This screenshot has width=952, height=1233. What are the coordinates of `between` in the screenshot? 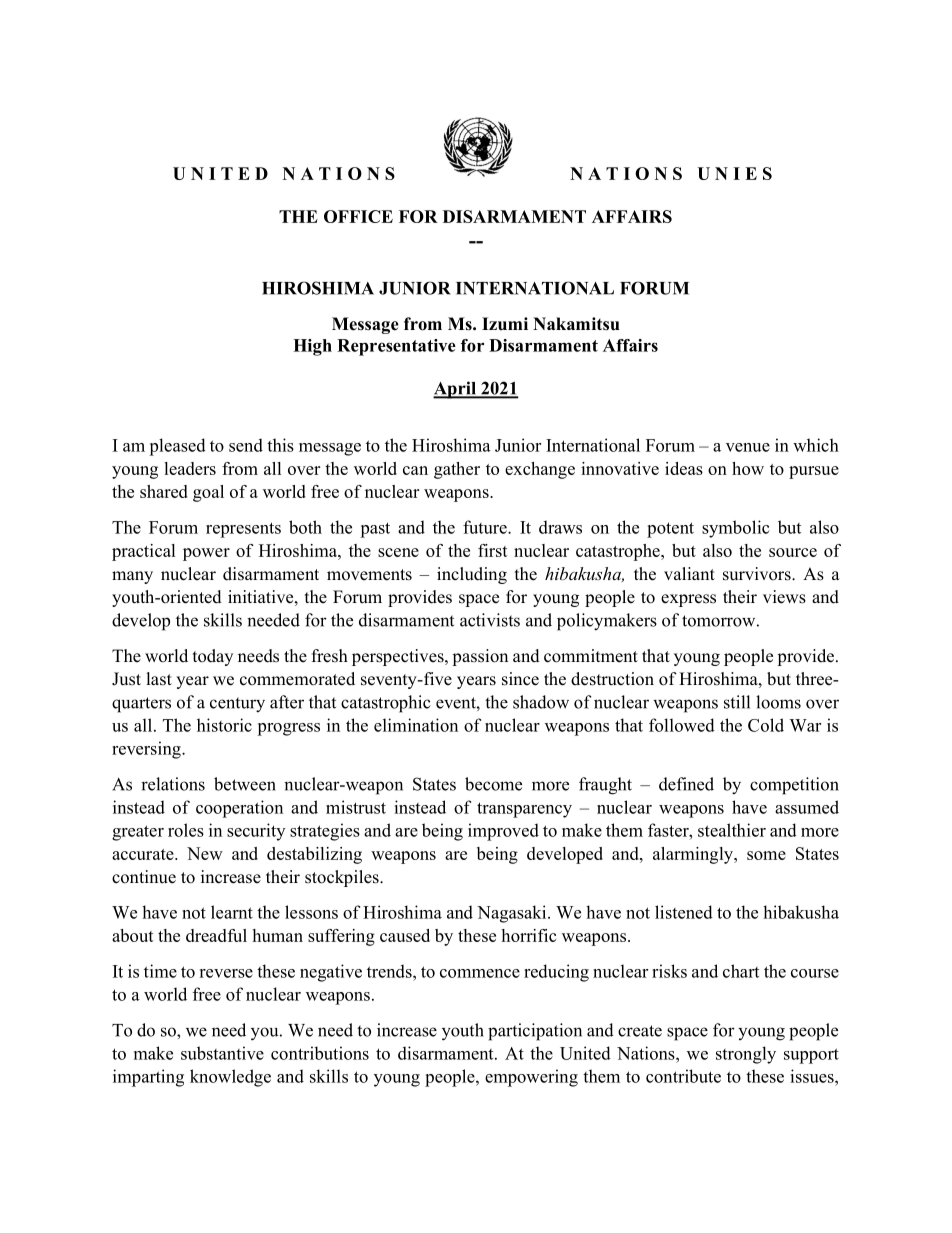 It's located at (245, 784).
